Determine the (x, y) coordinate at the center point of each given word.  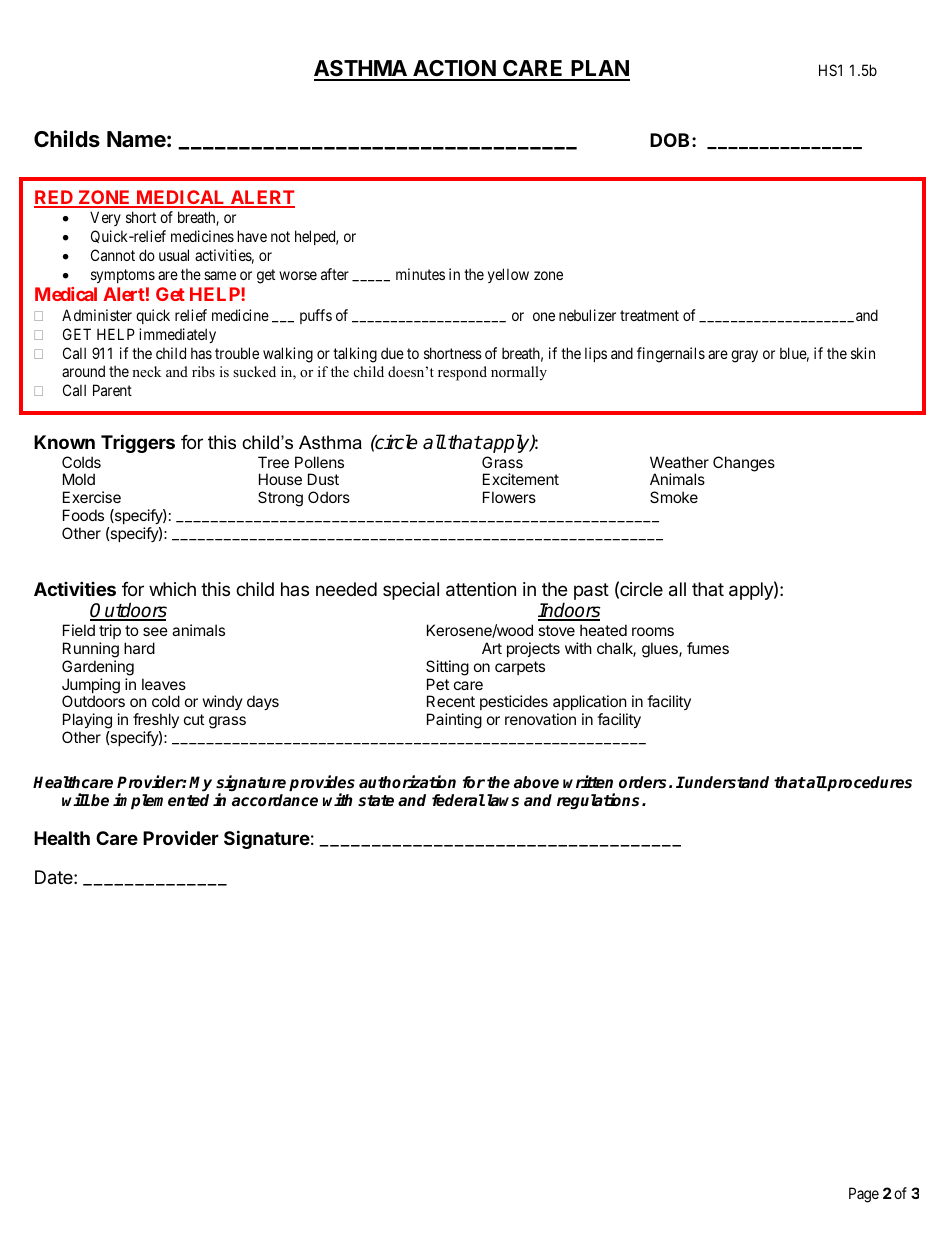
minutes (420, 274)
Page (864, 1195)
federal (458, 800)
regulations (600, 801)
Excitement (521, 479)
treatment (649, 315)
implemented (161, 801)
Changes (744, 464)
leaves (164, 684)
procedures (869, 784)
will (76, 799)
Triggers (138, 443)
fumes (708, 648)
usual (174, 255)
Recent (451, 701)
